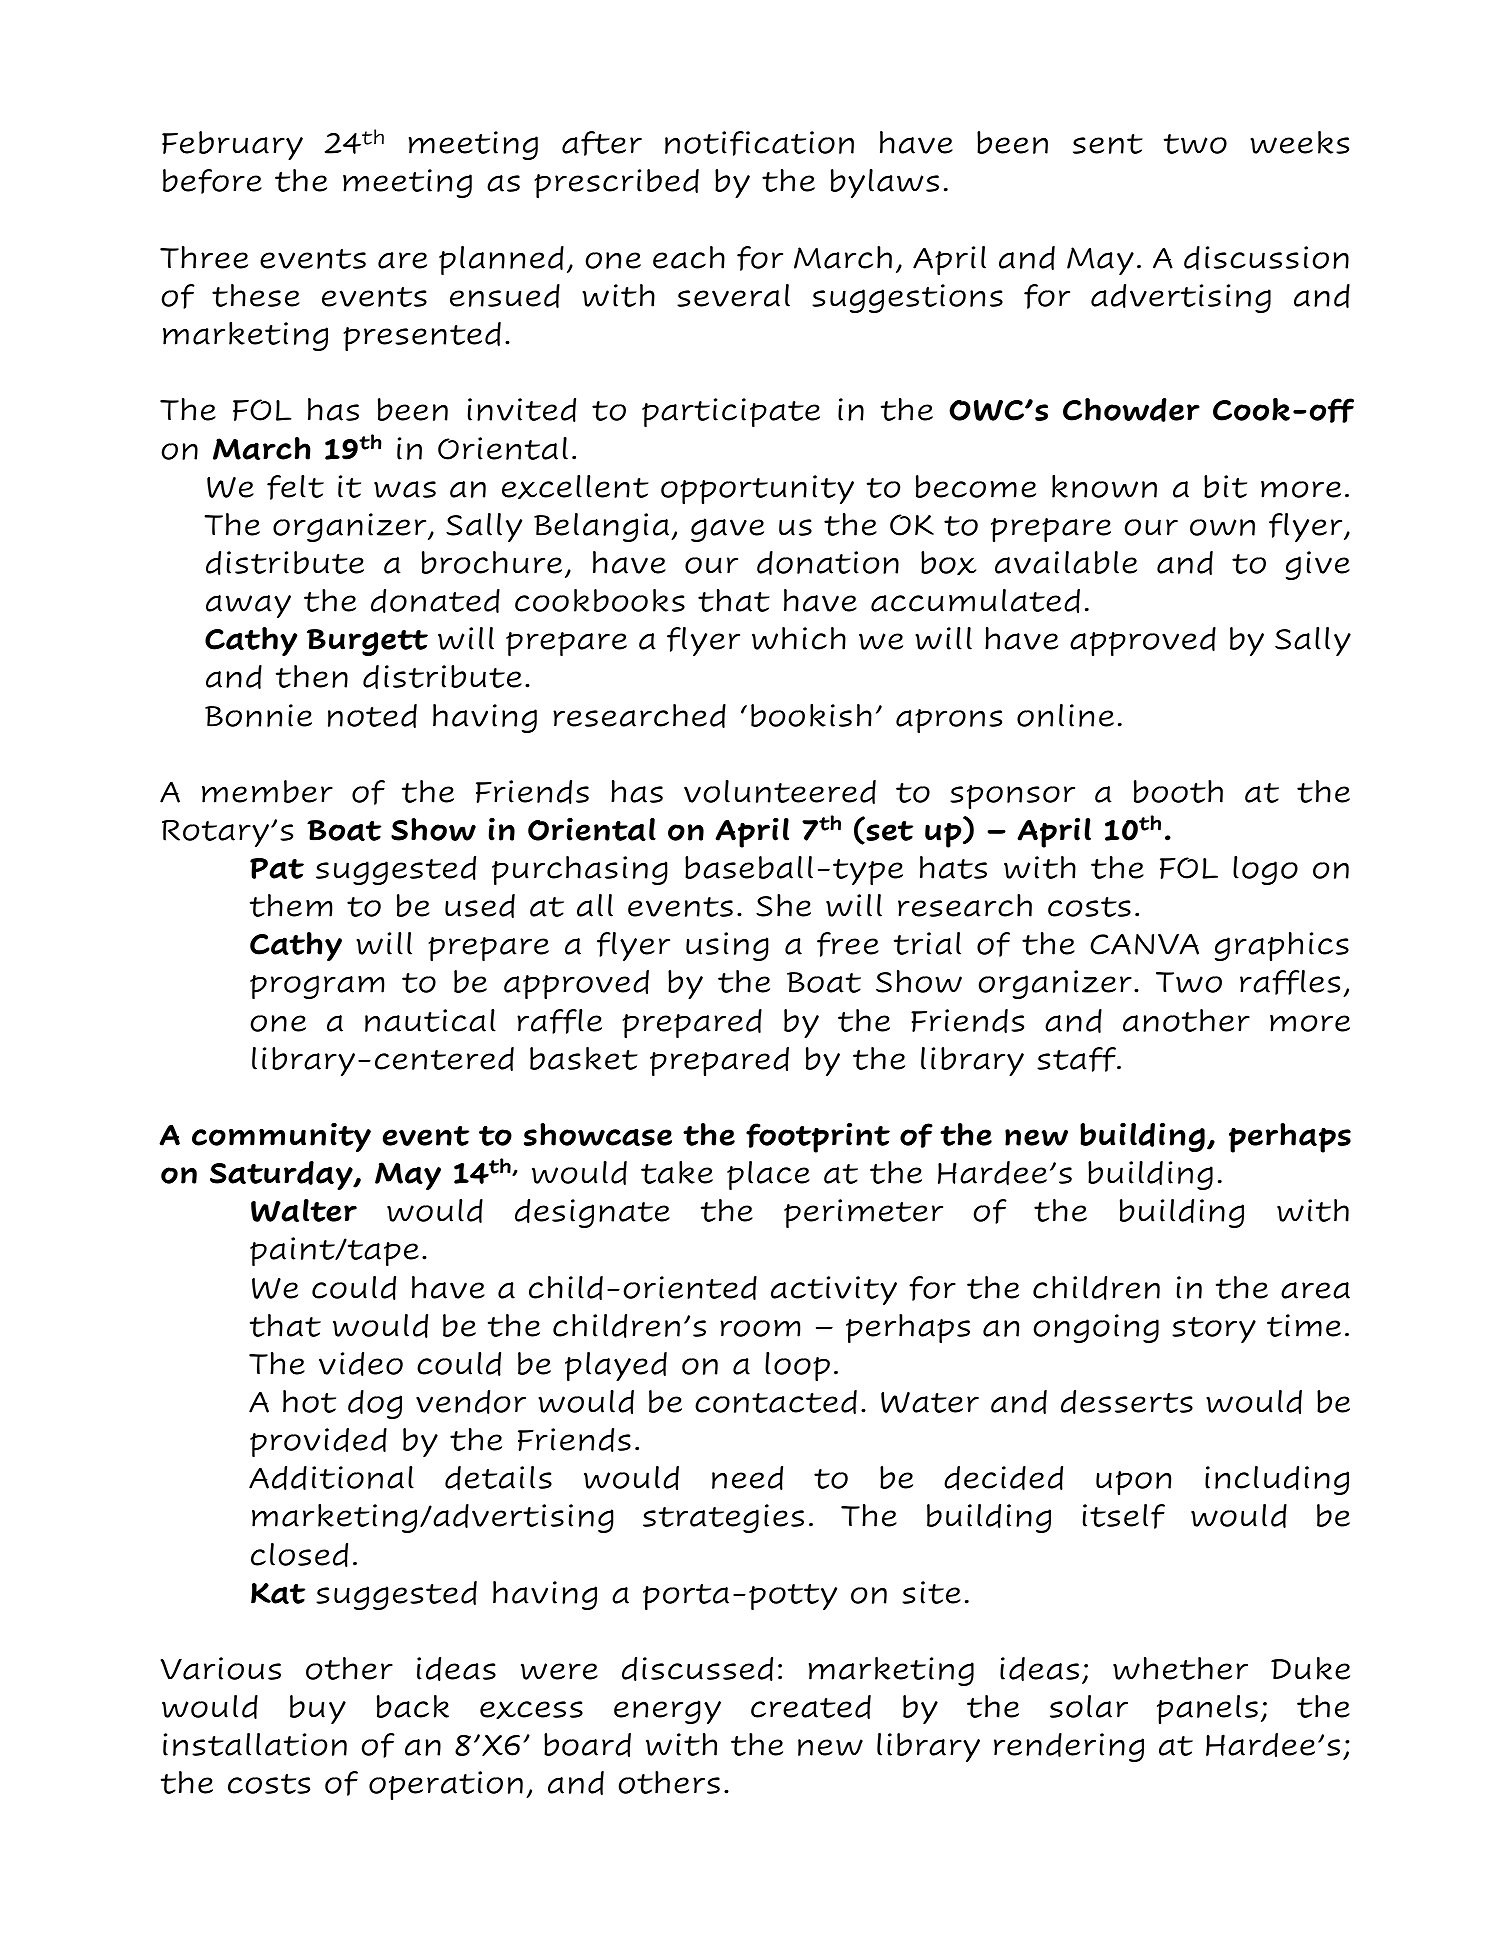 This screenshot has height=1957, width=1512. I want to click on graphics, so click(1282, 946).
